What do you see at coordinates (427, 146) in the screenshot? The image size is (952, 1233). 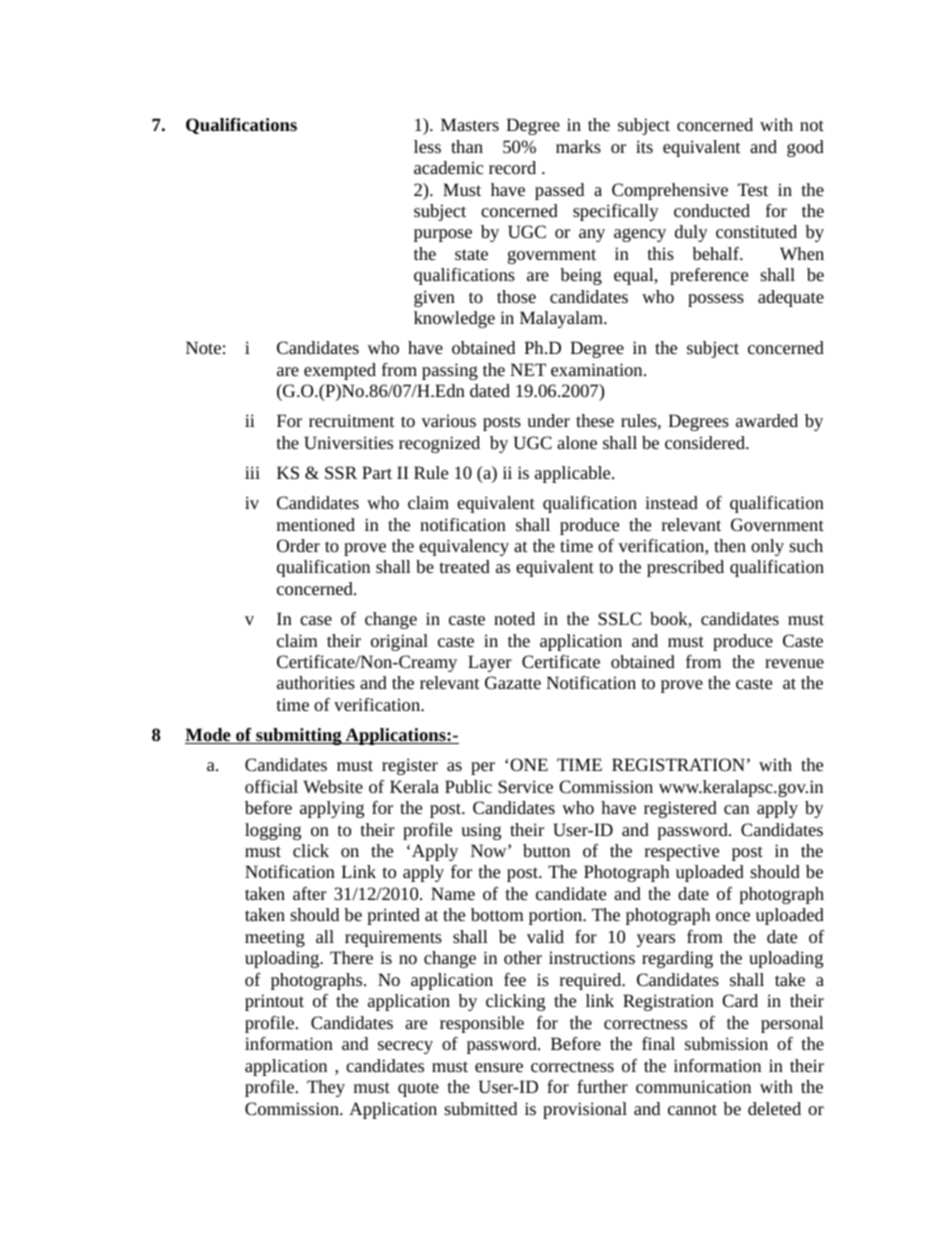 I see `less` at bounding box center [427, 146].
